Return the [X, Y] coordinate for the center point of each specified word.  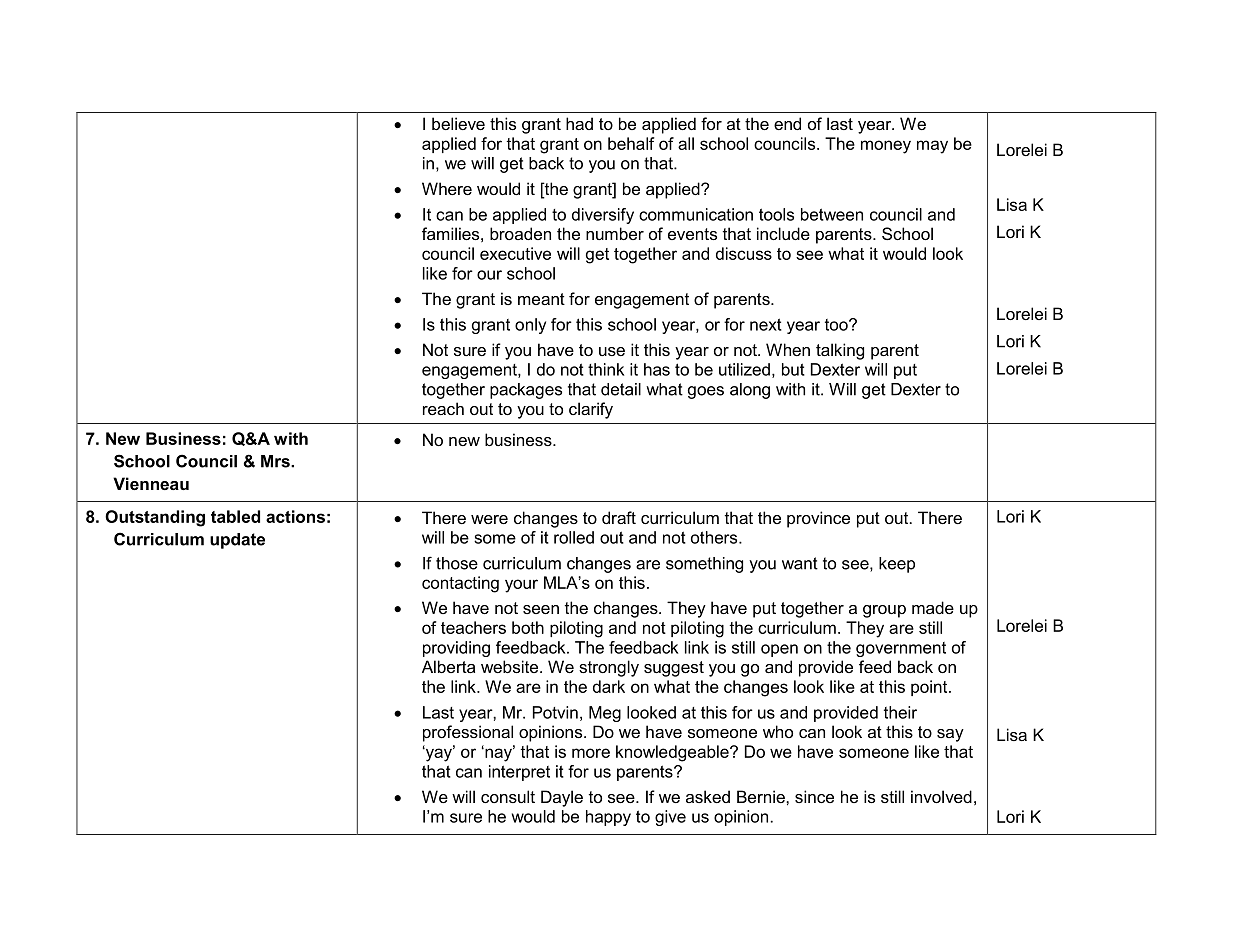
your [521, 586]
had [579, 123]
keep [897, 565]
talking [840, 351]
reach [443, 408]
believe [458, 123]
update [237, 541]
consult [508, 796]
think [606, 369]
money [886, 147]
